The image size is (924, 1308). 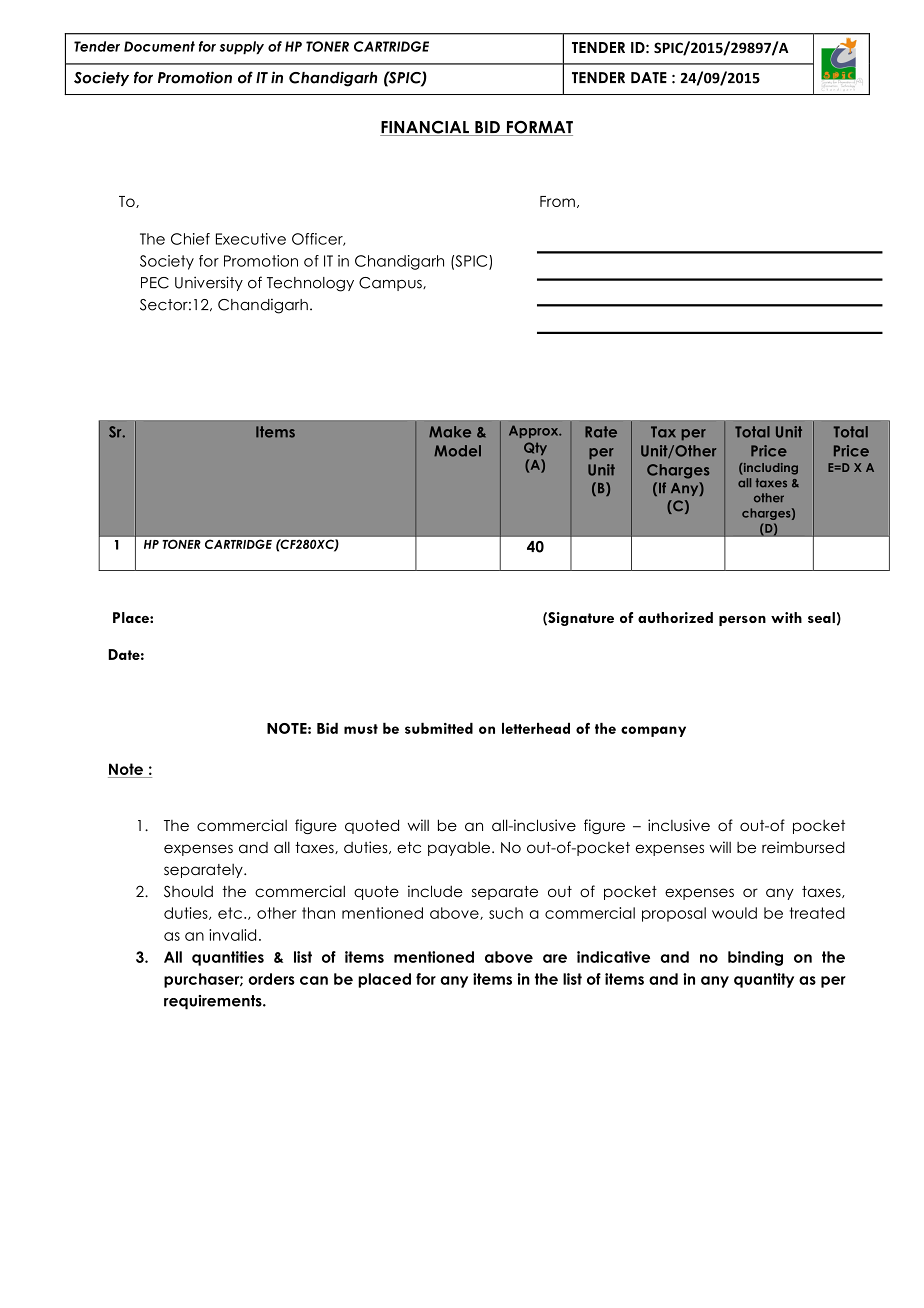 I want to click on From, so click(x=557, y=201).
